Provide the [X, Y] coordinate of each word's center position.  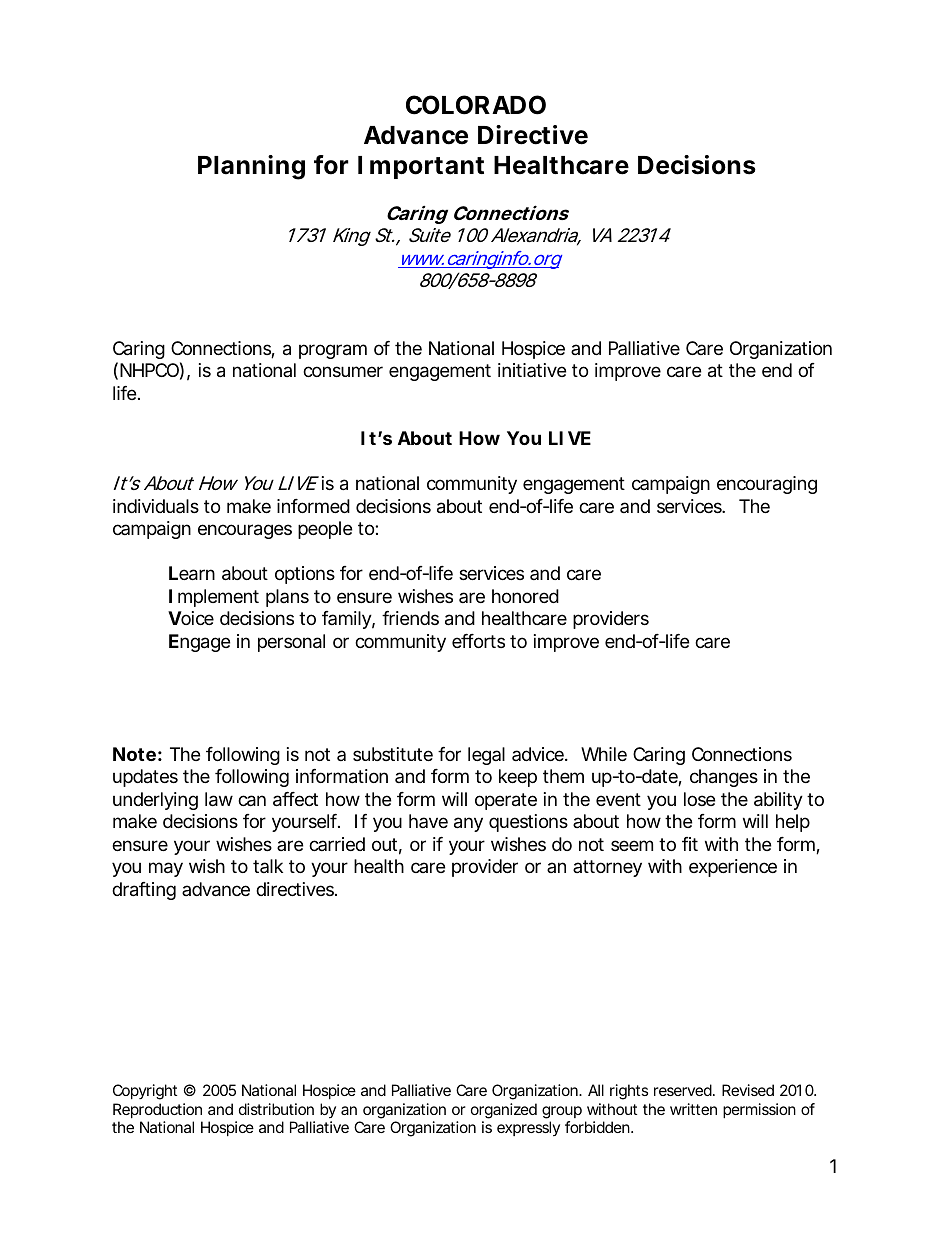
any [468, 824]
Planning [251, 167]
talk [268, 866]
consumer [343, 371]
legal [486, 756]
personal [291, 643]
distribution [276, 1109]
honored [525, 596]
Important [421, 167]
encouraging [767, 485]
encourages [245, 531]
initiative [532, 370]
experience [733, 868]
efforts [478, 641]
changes [724, 778]
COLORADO [476, 105]
